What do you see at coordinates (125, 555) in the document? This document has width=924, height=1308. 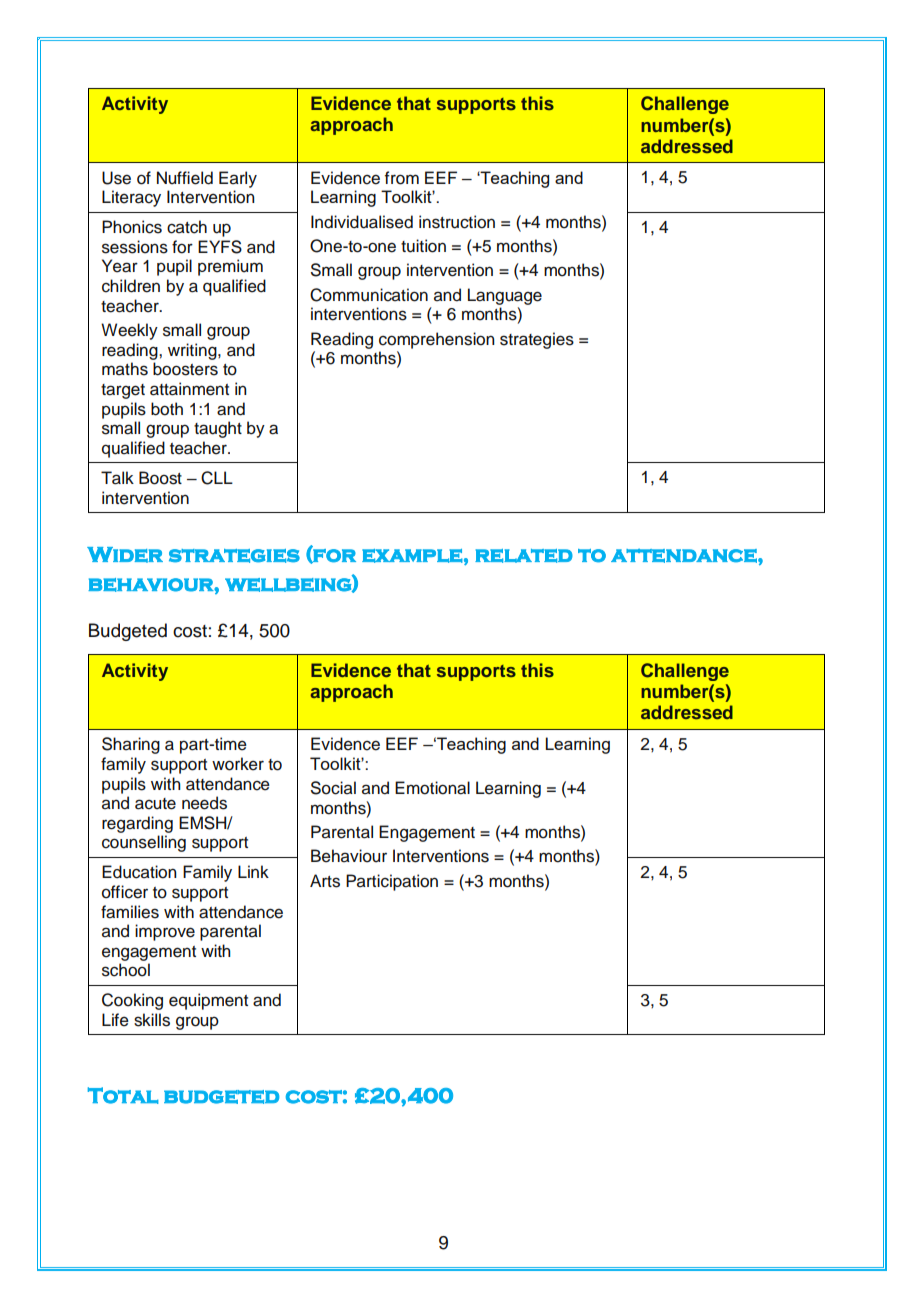 I see `Wider` at bounding box center [125, 555].
